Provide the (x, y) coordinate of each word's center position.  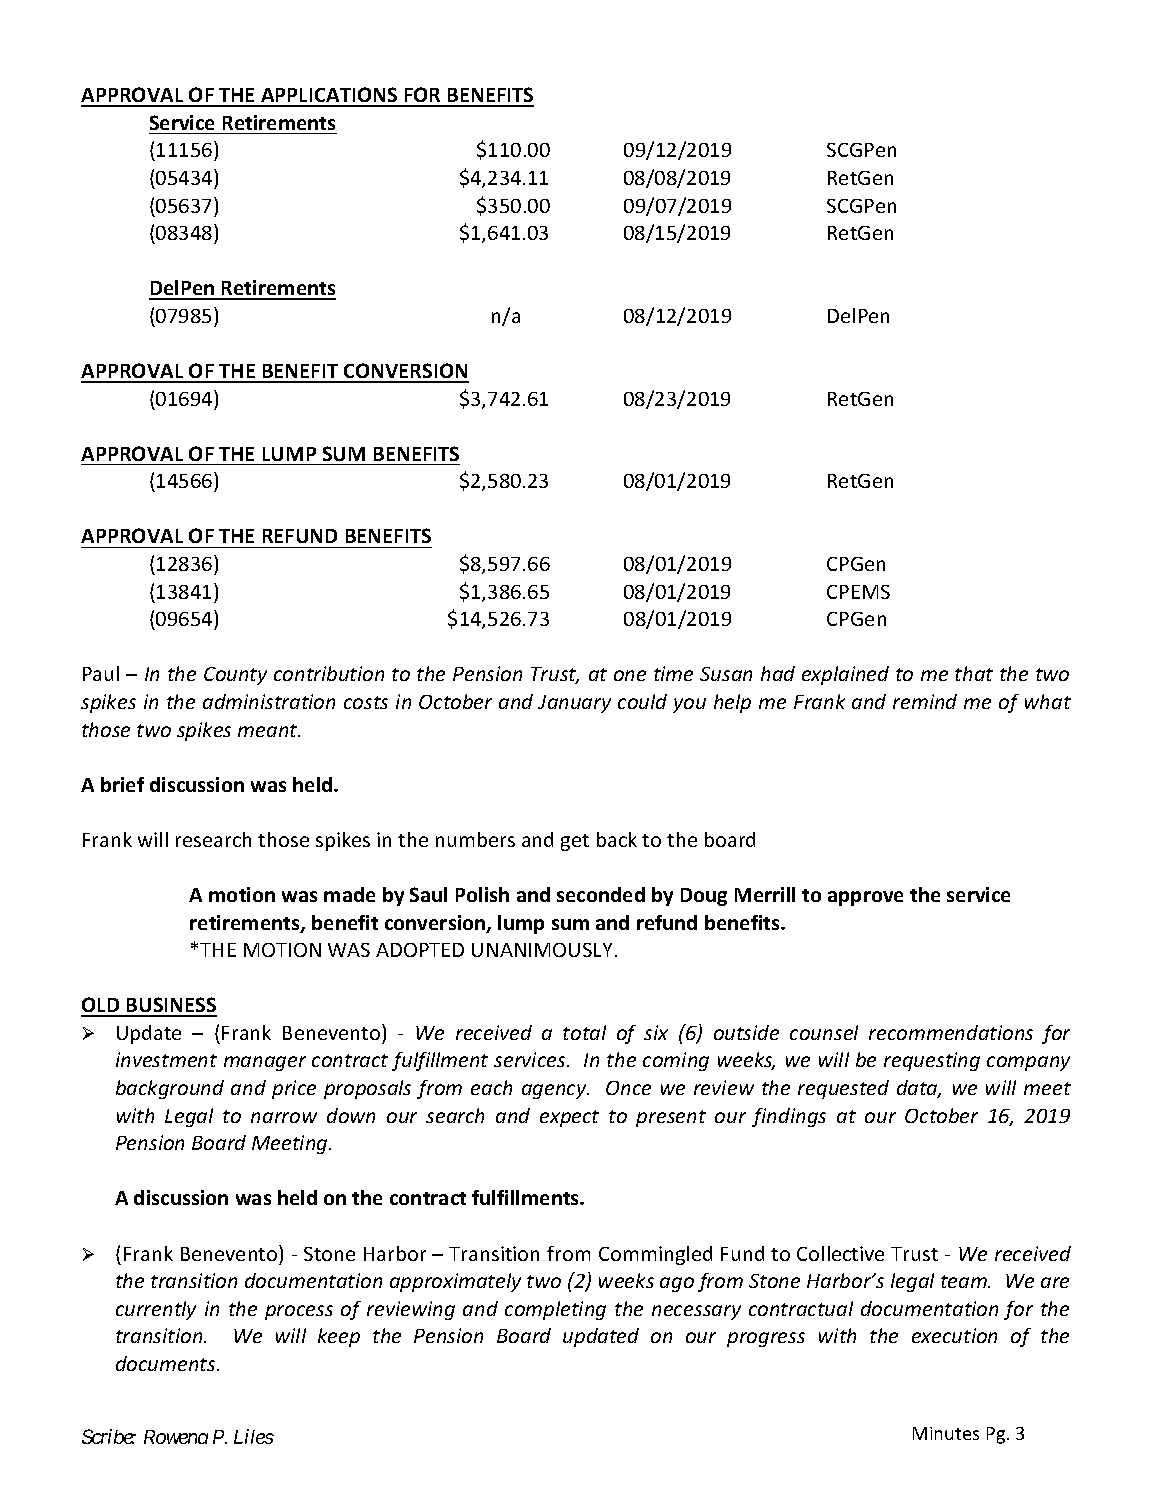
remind (925, 701)
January (574, 704)
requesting (932, 1061)
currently (156, 1310)
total (584, 1032)
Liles (254, 1436)
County (235, 676)
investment (166, 1059)
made (349, 894)
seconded (601, 894)
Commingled (655, 1255)
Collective (840, 1253)
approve (865, 898)
